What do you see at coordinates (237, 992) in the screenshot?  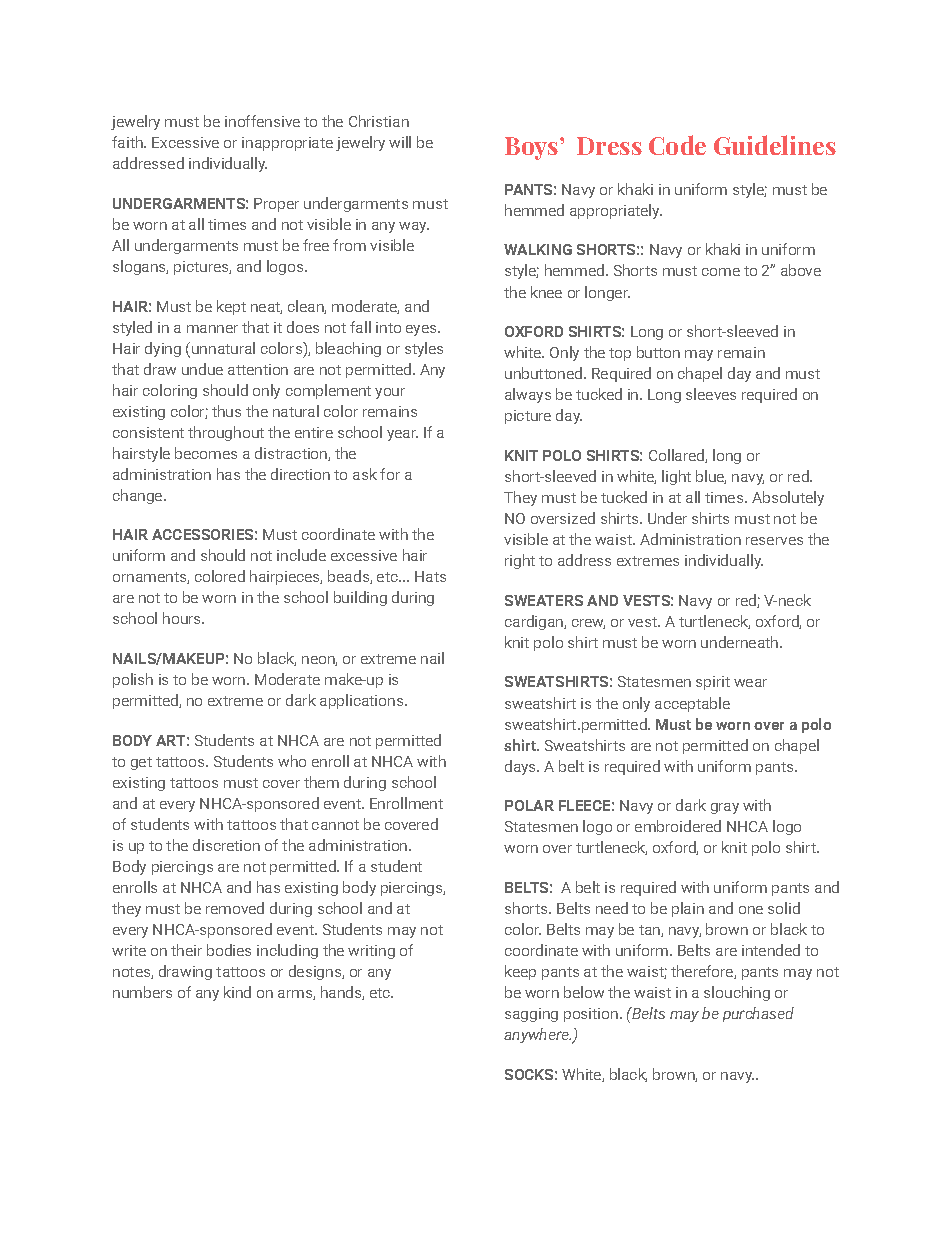 I see `kind` at bounding box center [237, 992].
